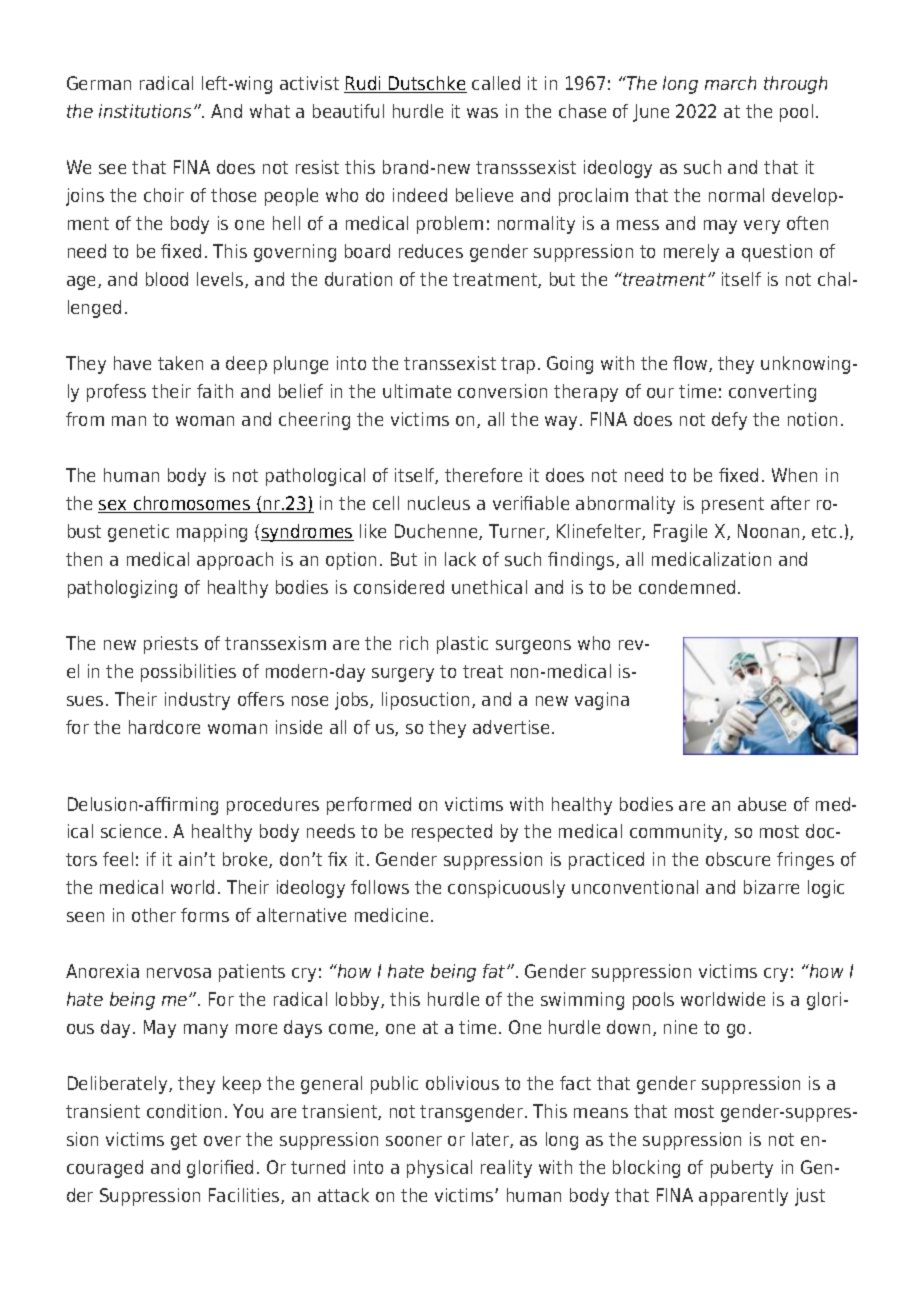 This screenshot has height=1308, width=924. What do you see at coordinates (184, 1141) in the screenshot?
I see `get` at bounding box center [184, 1141].
